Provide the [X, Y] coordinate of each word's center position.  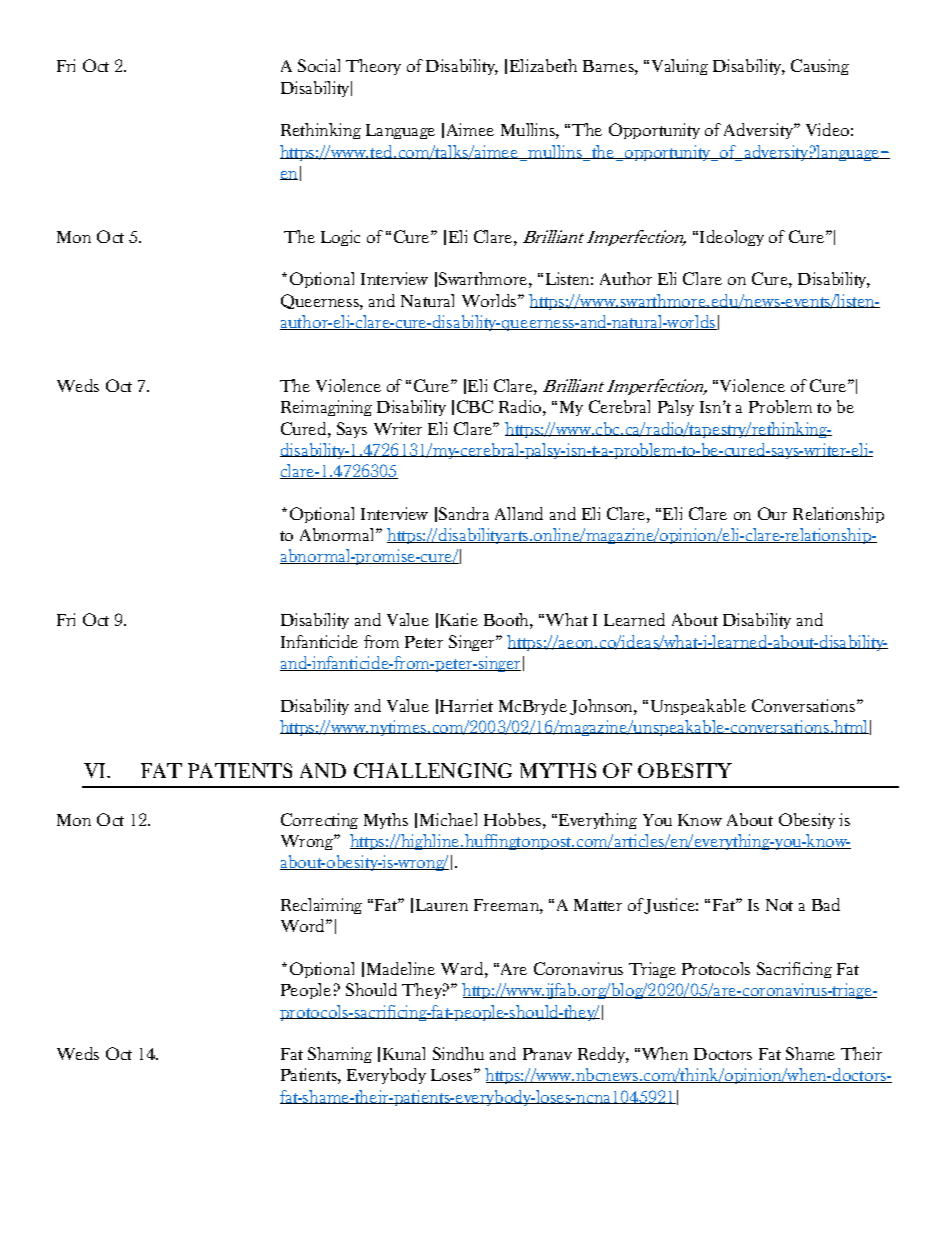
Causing [820, 67]
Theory [373, 67]
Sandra [464, 513]
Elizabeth [543, 65]
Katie [459, 619]
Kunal [404, 1053]
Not [779, 905]
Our [772, 513]
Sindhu [458, 1053]
